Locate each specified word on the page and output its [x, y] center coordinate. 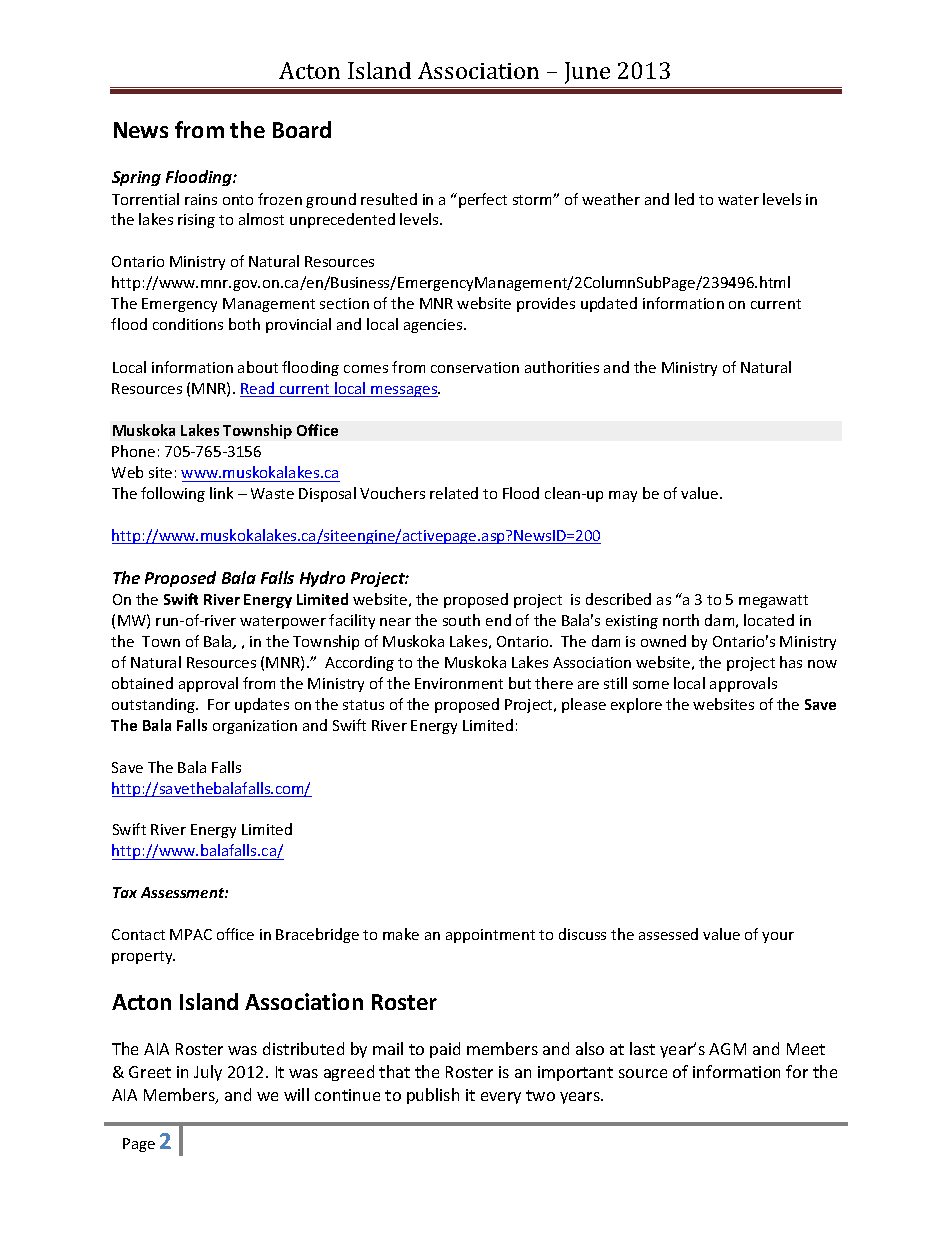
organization [255, 727]
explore [636, 705]
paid [445, 1050]
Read [258, 389]
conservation [475, 367]
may [623, 496]
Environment [459, 683]
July [208, 1073]
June [587, 73]
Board [302, 129]
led [684, 199]
